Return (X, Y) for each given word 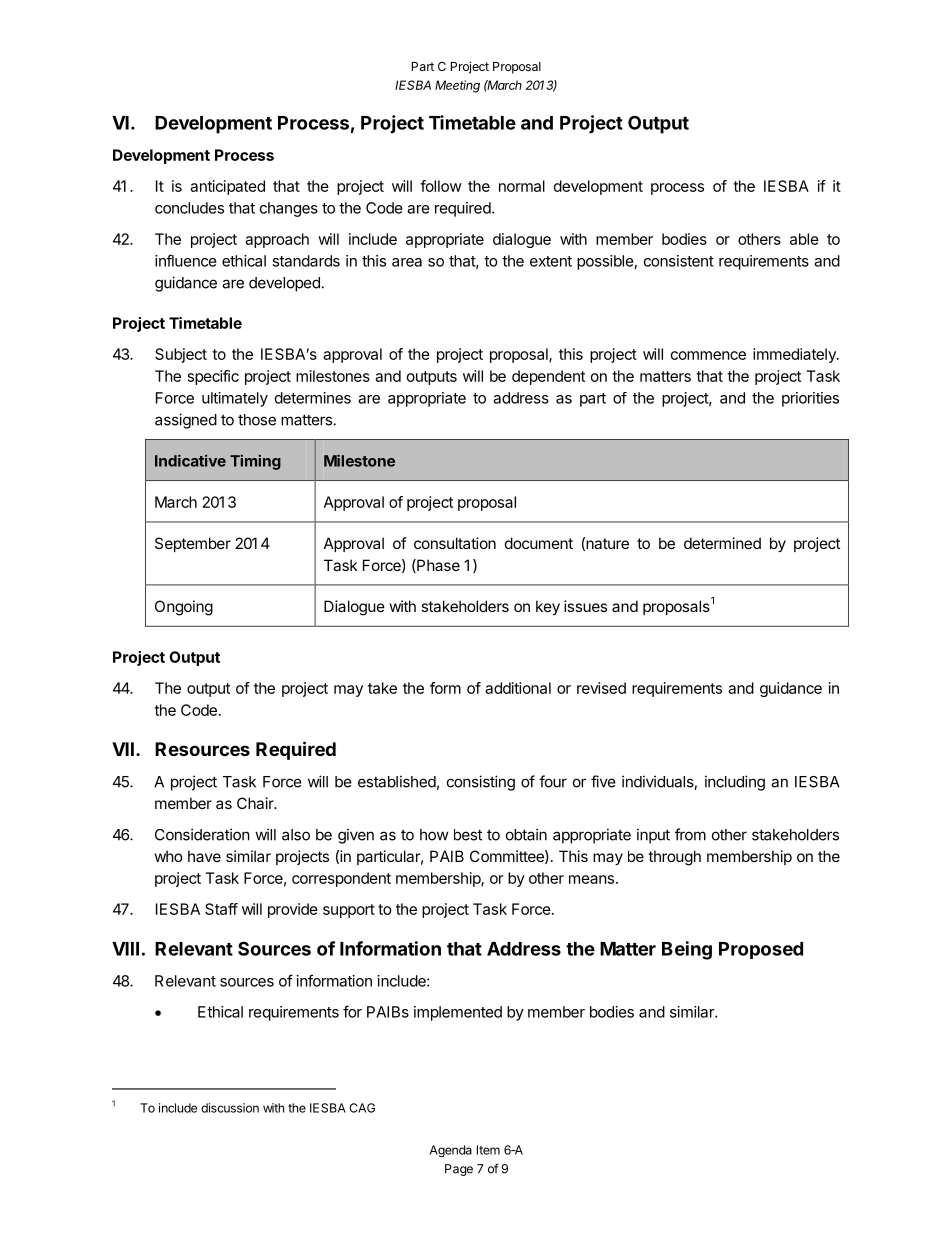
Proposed (761, 950)
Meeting (457, 86)
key (548, 607)
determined (722, 543)
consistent (679, 261)
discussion (230, 1108)
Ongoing (184, 608)
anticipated (227, 187)
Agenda (451, 1151)
